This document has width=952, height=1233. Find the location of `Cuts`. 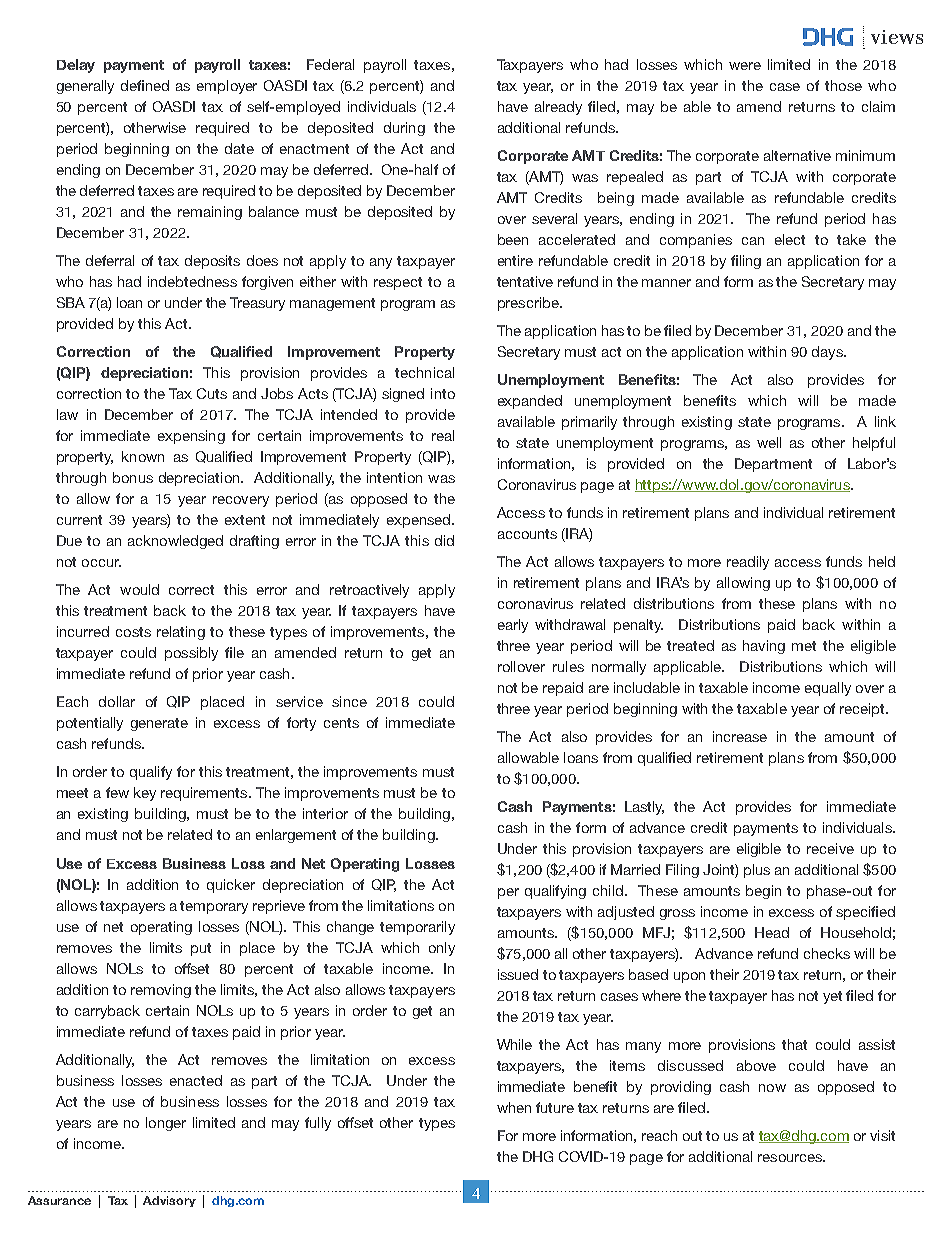

Cuts is located at coordinates (212, 393).
